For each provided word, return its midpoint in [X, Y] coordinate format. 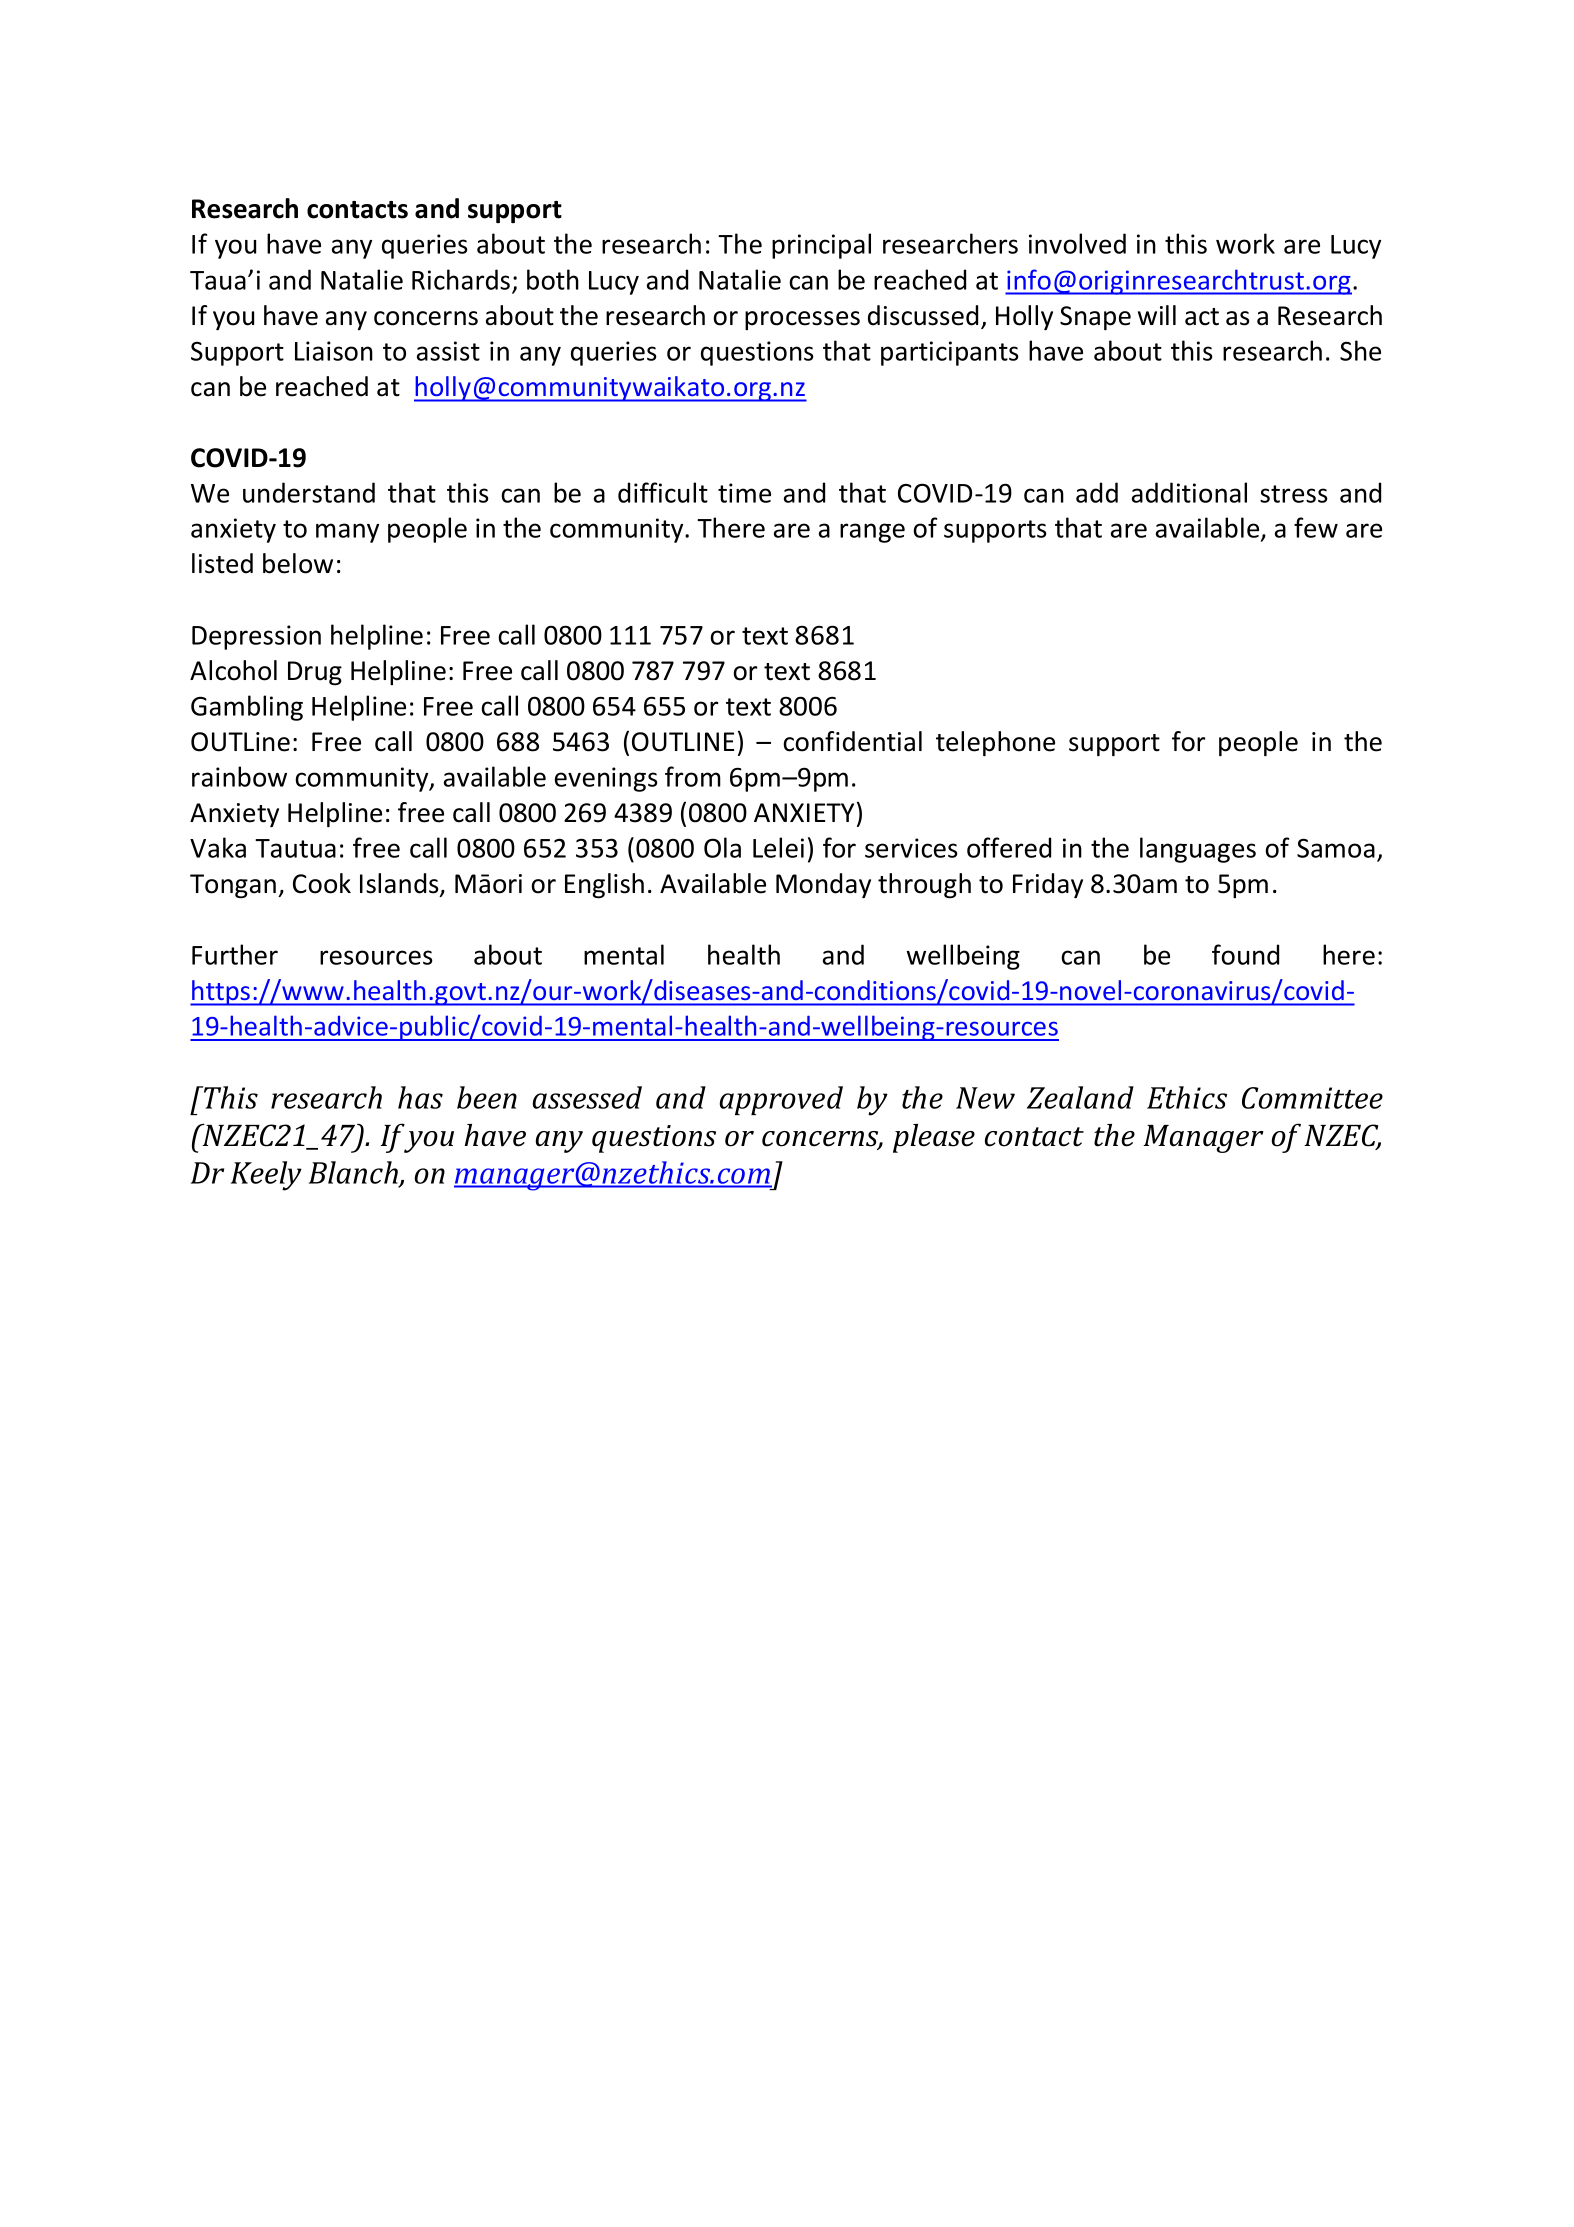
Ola [722, 847]
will [1157, 315]
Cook [322, 883]
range [872, 533]
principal [821, 246]
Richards [461, 279]
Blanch [355, 1173]
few [1316, 527]
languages [1198, 850]
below [298, 563]
